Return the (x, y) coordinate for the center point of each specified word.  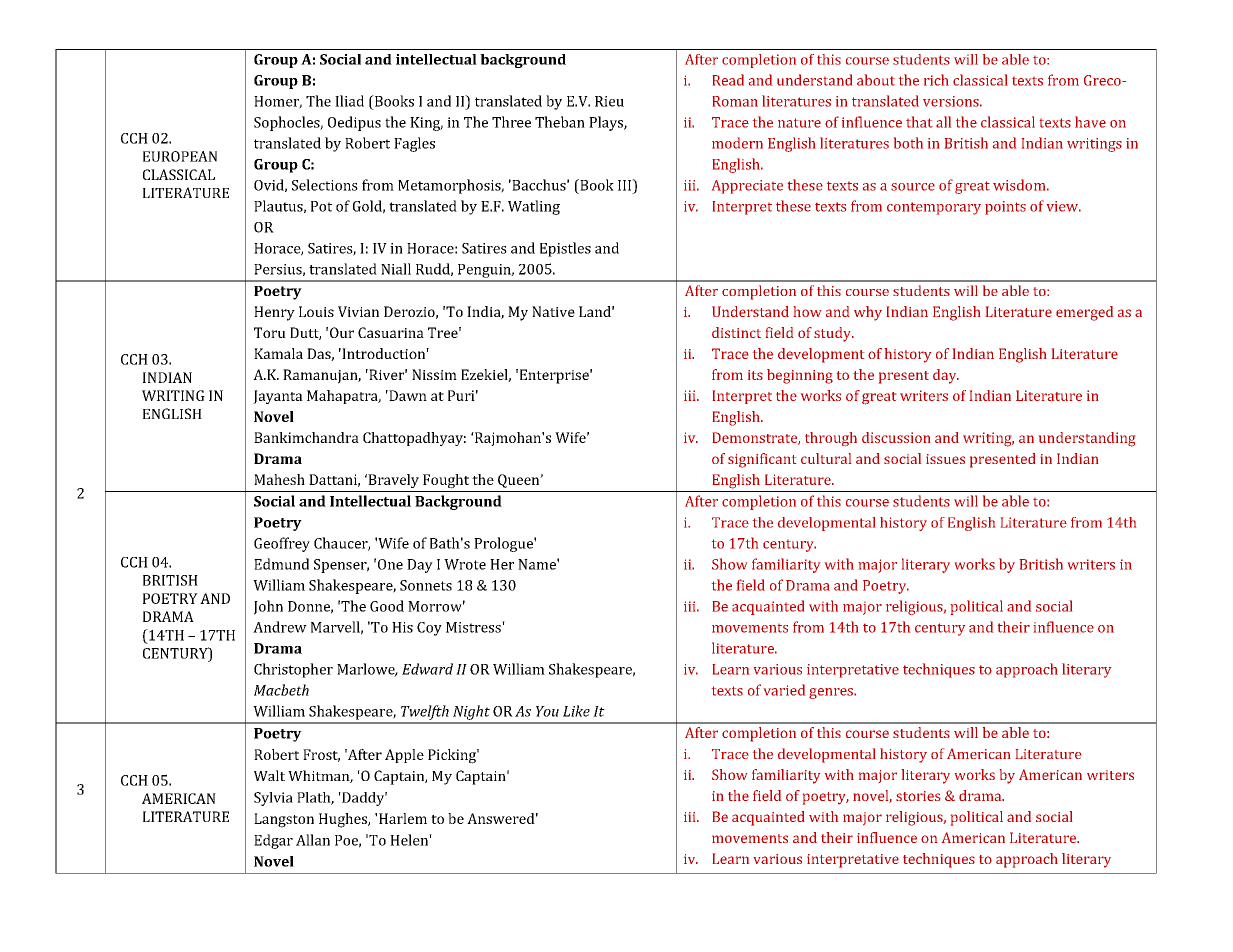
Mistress (474, 627)
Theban (560, 122)
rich (936, 80)
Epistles (565, 249)
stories (918, 796)
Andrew (280, 627)
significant (762, 460)
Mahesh (279, 479)
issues (945, 459)
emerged (1084, 313)
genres (832, 693)
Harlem (403, 818)
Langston (284, 820)
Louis (316, 311)
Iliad (349, 101)
